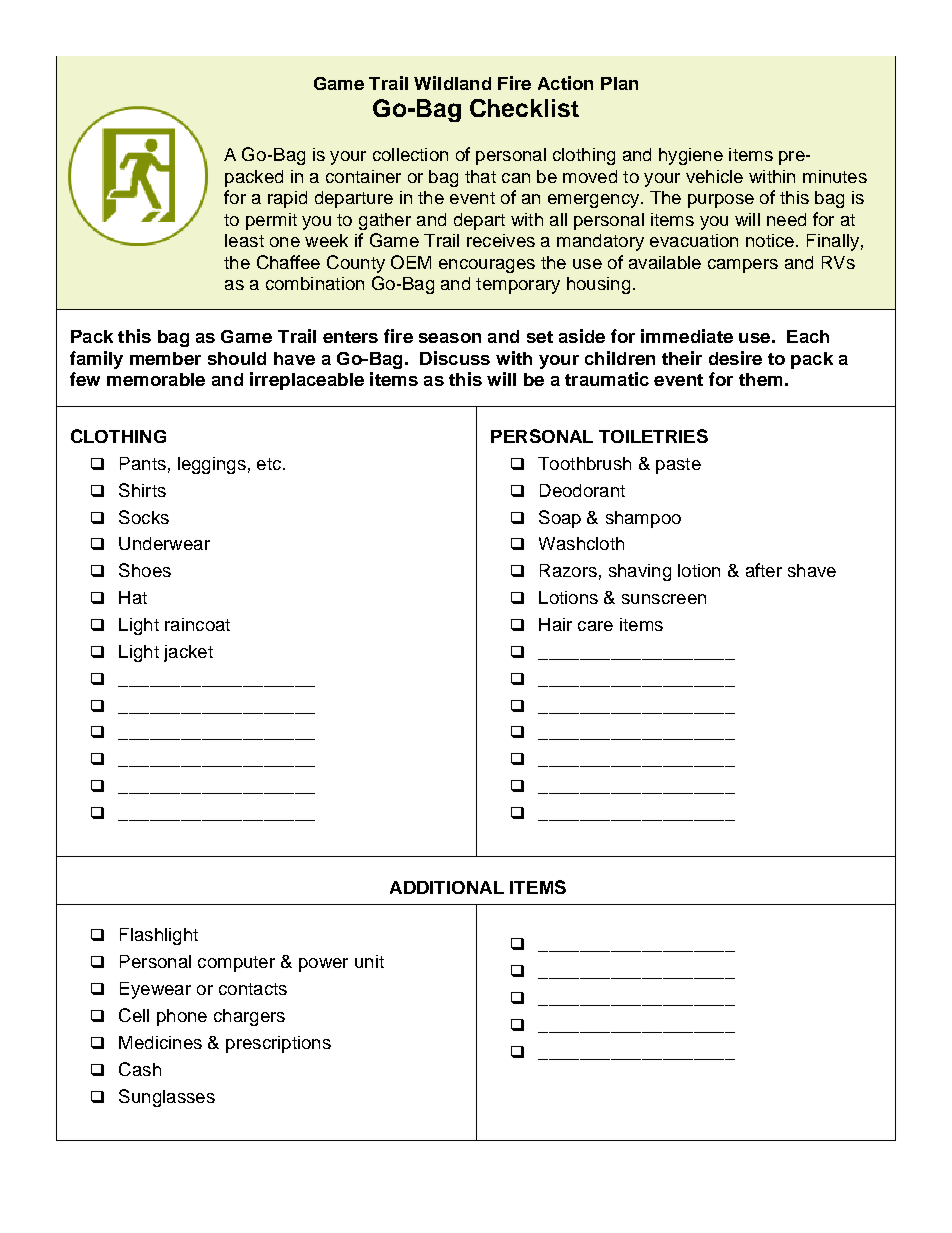 The width and height of the screenshot is (952, 1233). I want to click on member, so click(165, 358).
